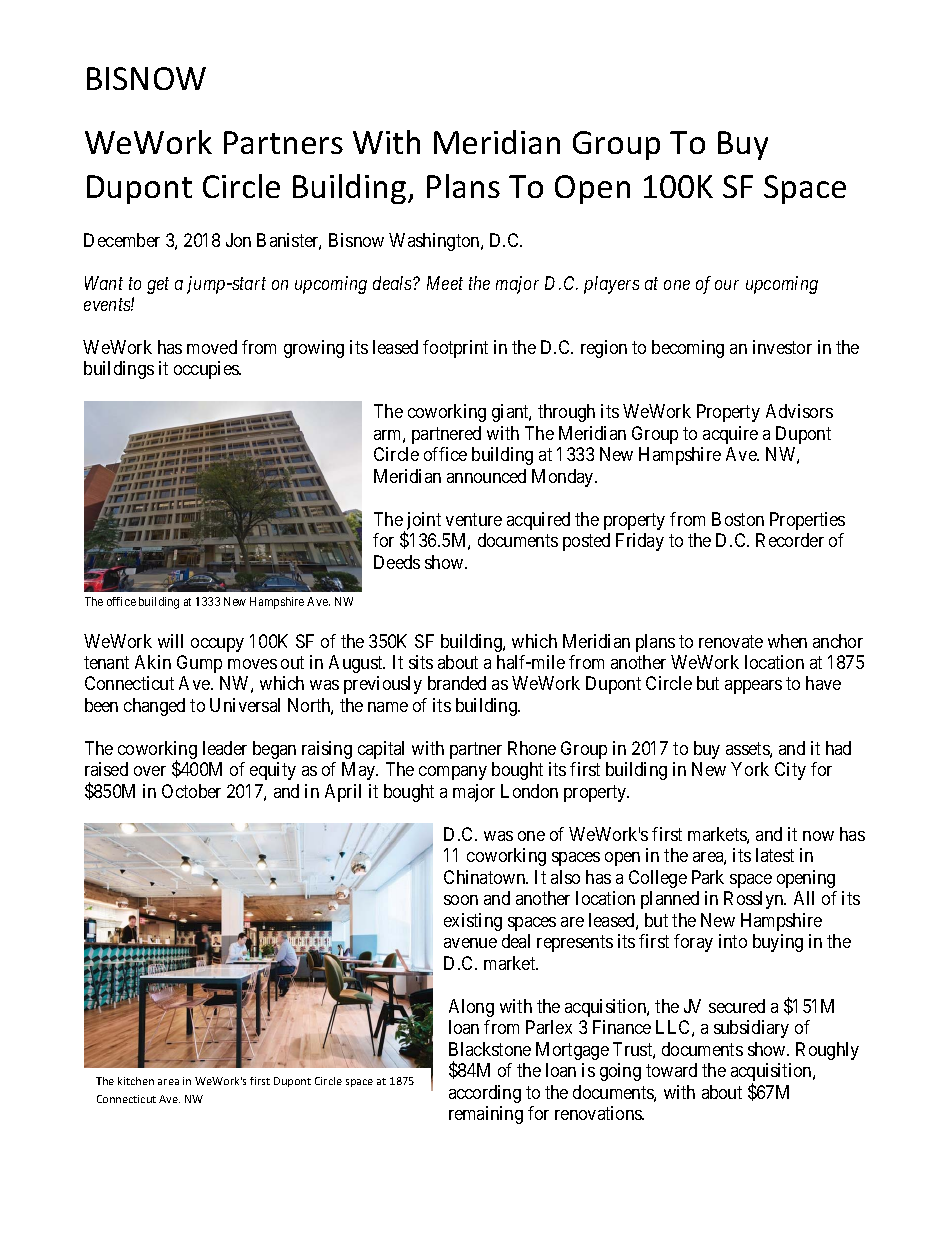  Describe the element at coordinates (158, 285) in the screenshot. I see `get` at that location.
